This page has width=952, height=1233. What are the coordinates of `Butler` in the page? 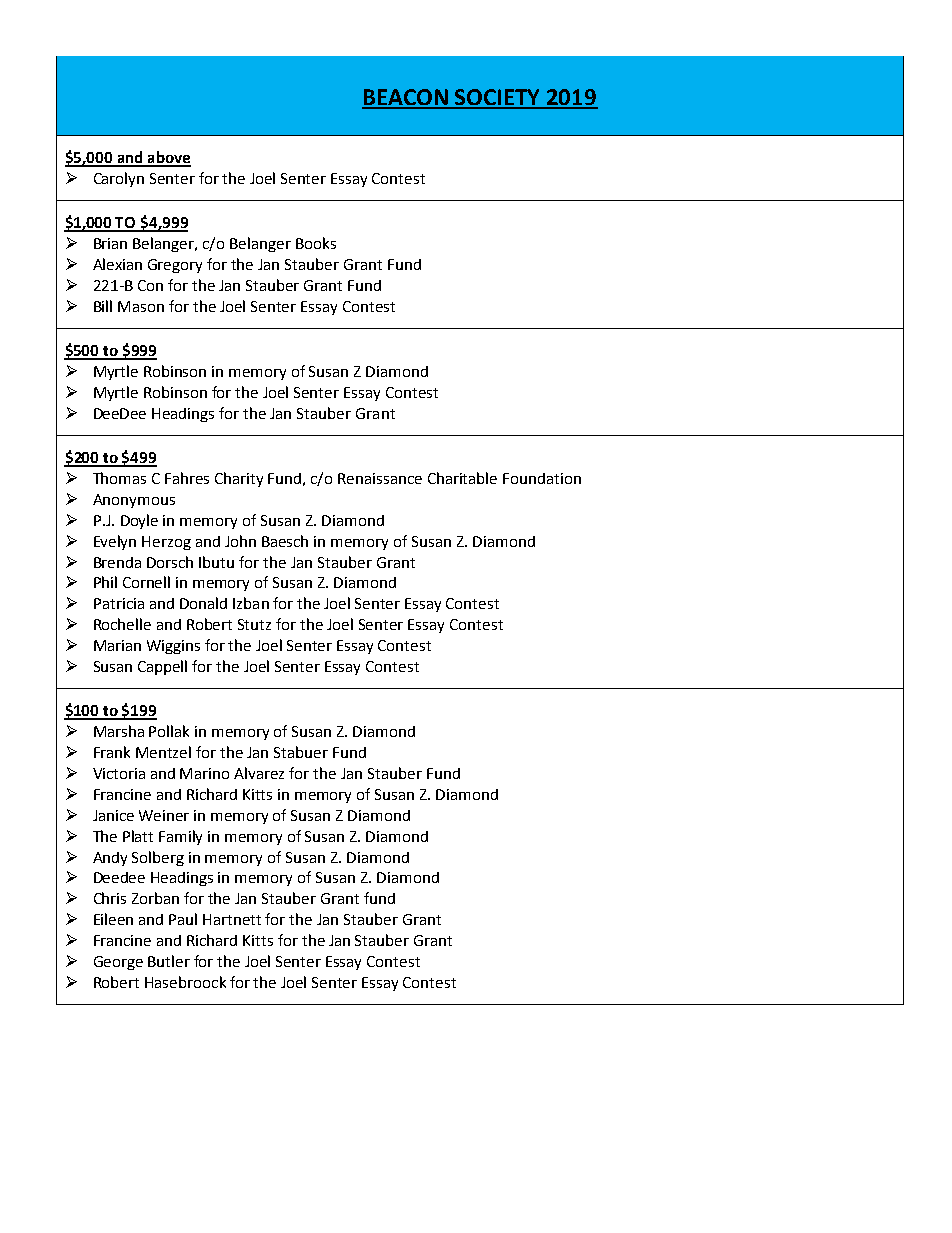 It's located at (169, 961).
